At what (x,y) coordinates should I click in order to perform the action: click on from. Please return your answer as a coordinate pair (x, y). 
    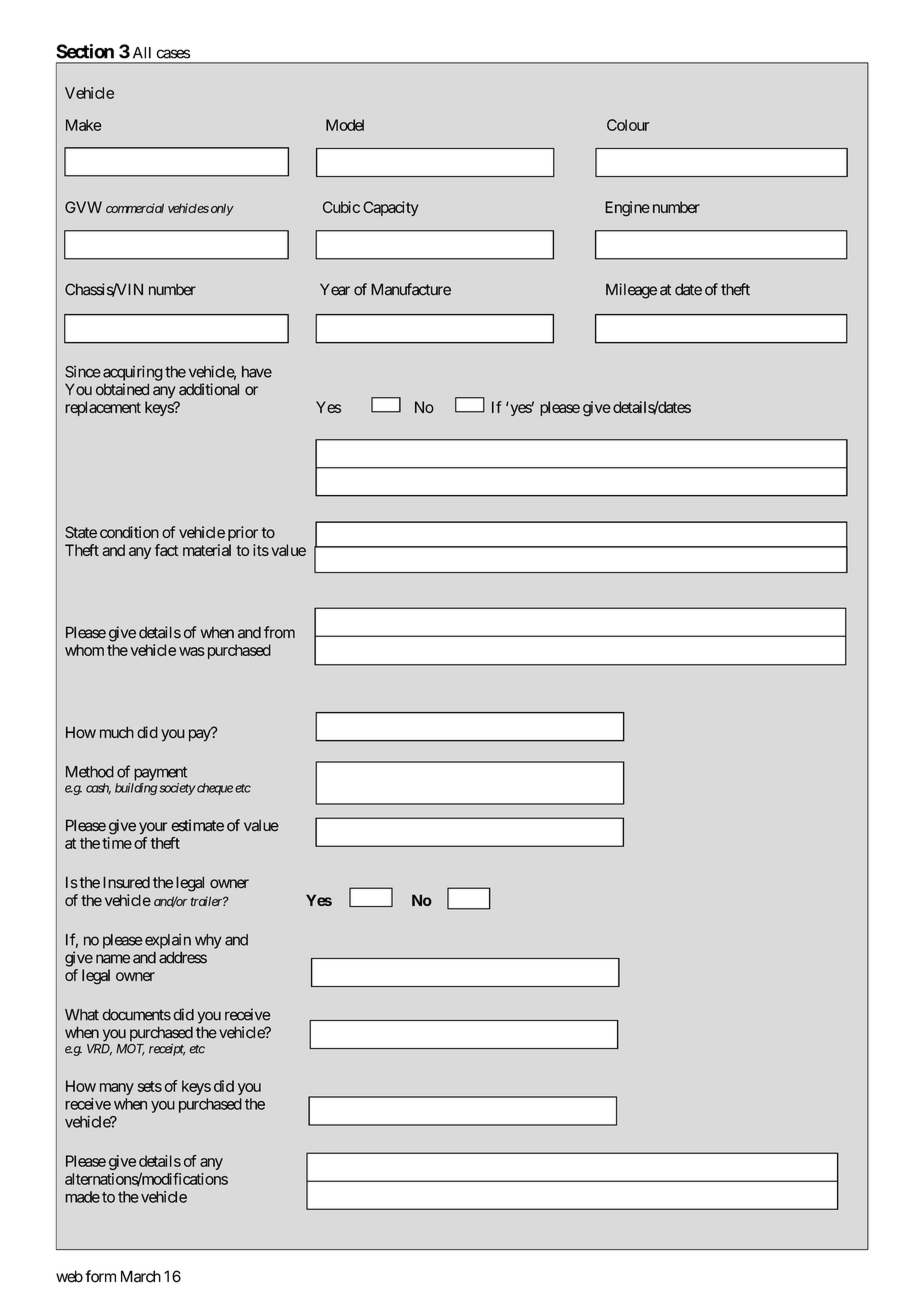
    Looking at the image, I should click on (279, 632).
